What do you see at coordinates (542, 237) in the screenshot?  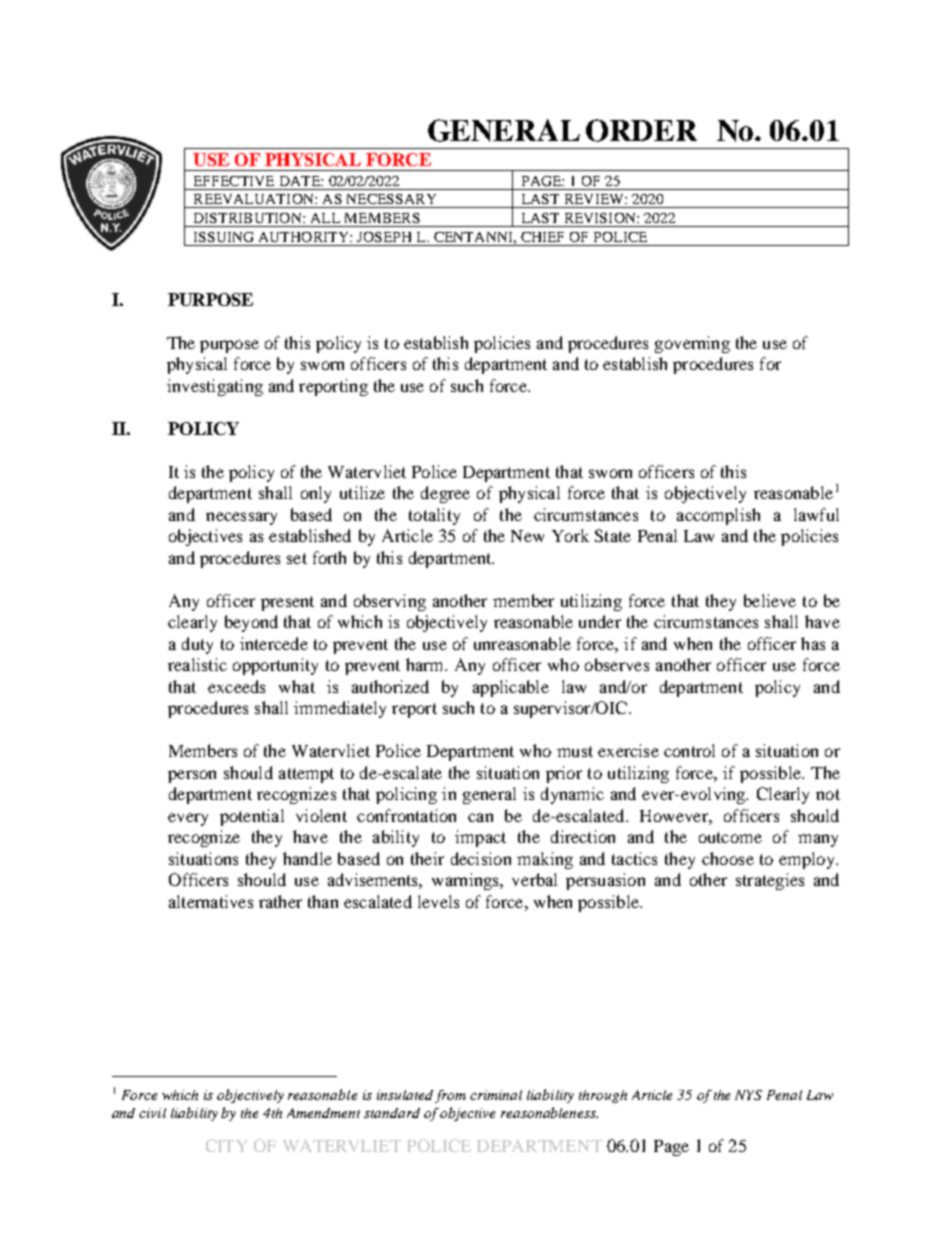 I see `CHIEF` at bounding box center [542, 237].
